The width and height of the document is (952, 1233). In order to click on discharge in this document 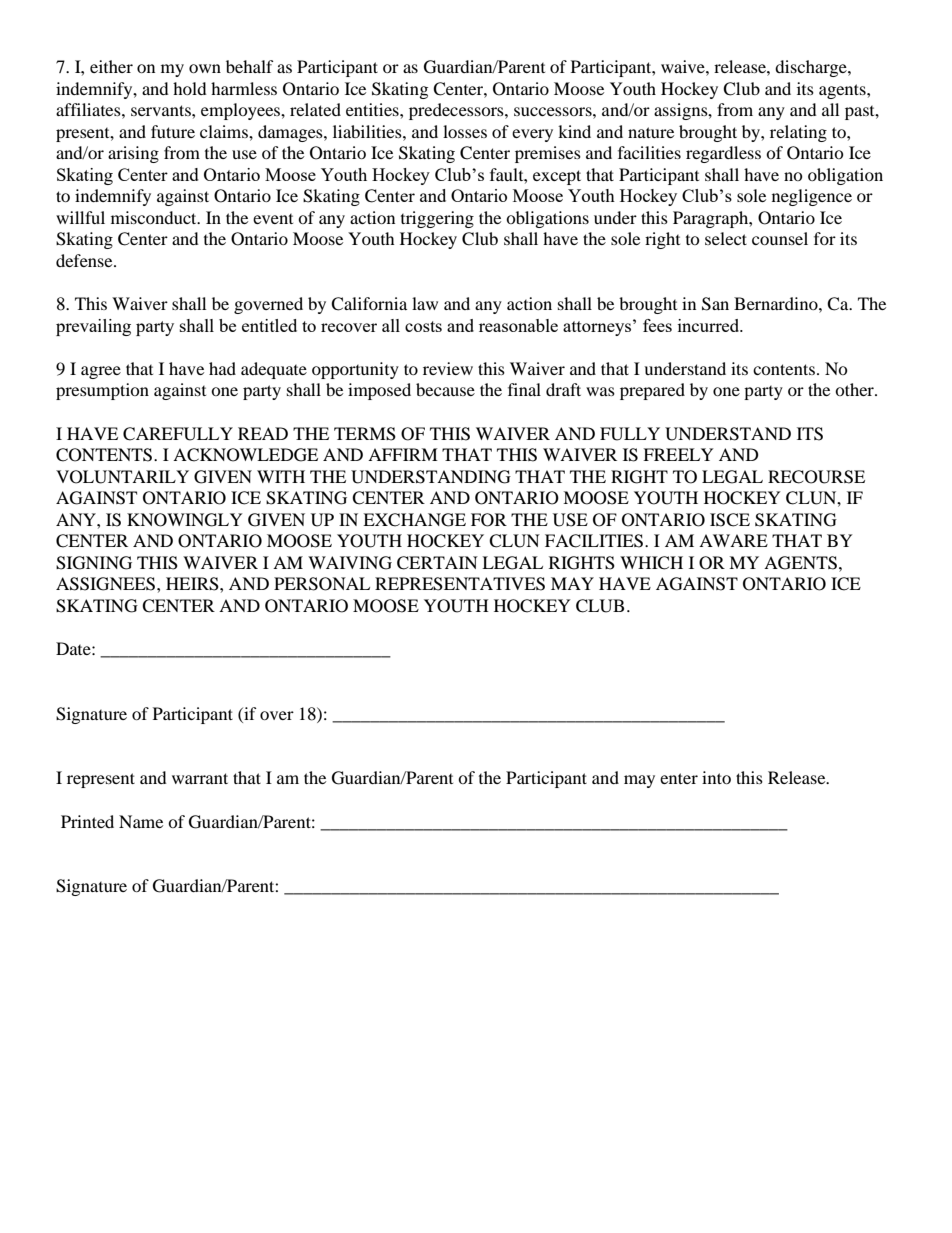, I will do `click(812, 68)`.
